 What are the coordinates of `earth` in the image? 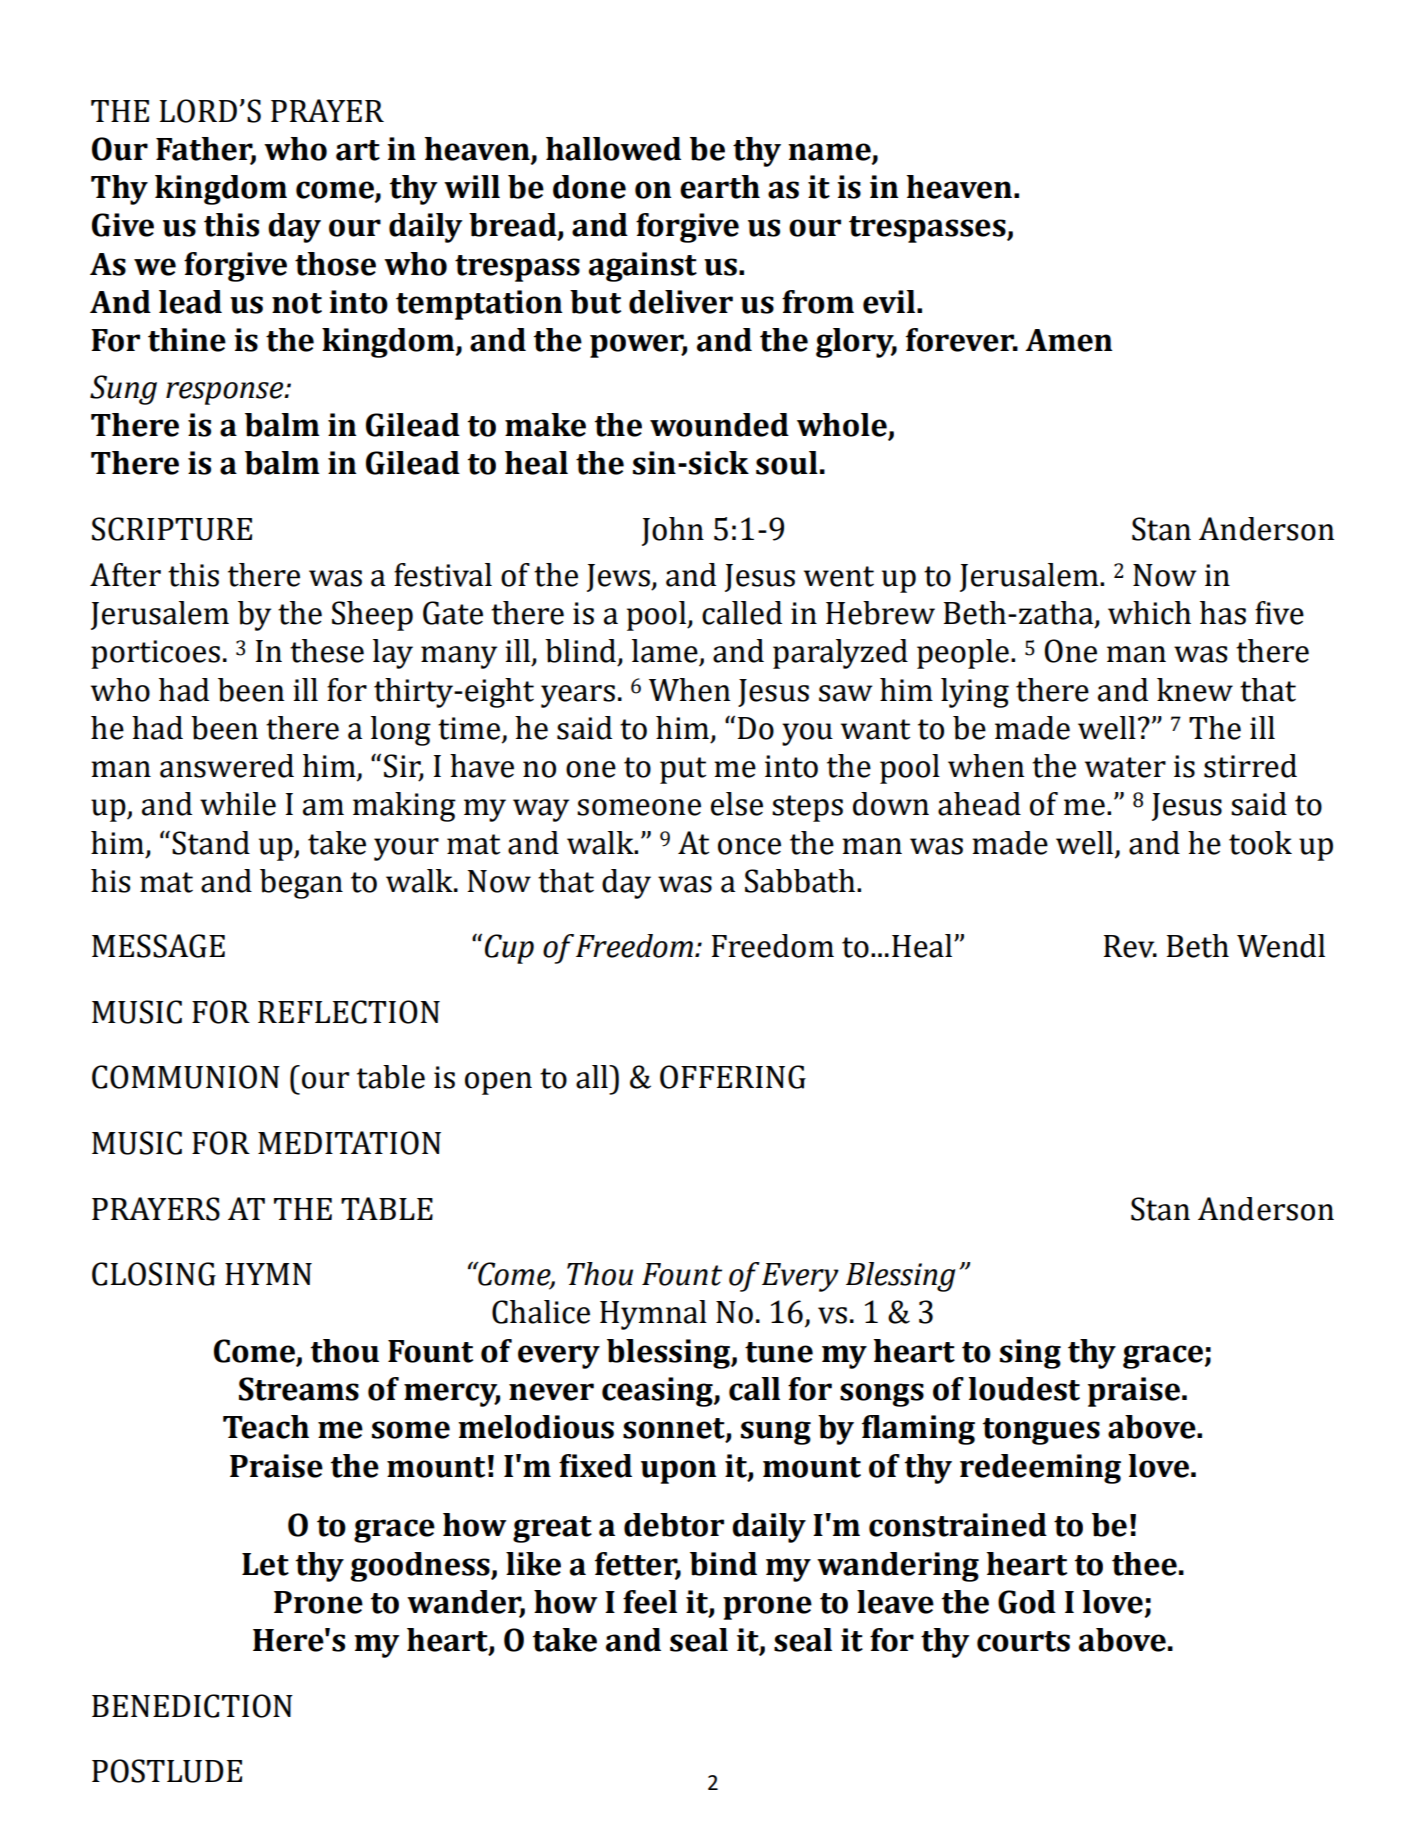 It's located at (720, 187).
